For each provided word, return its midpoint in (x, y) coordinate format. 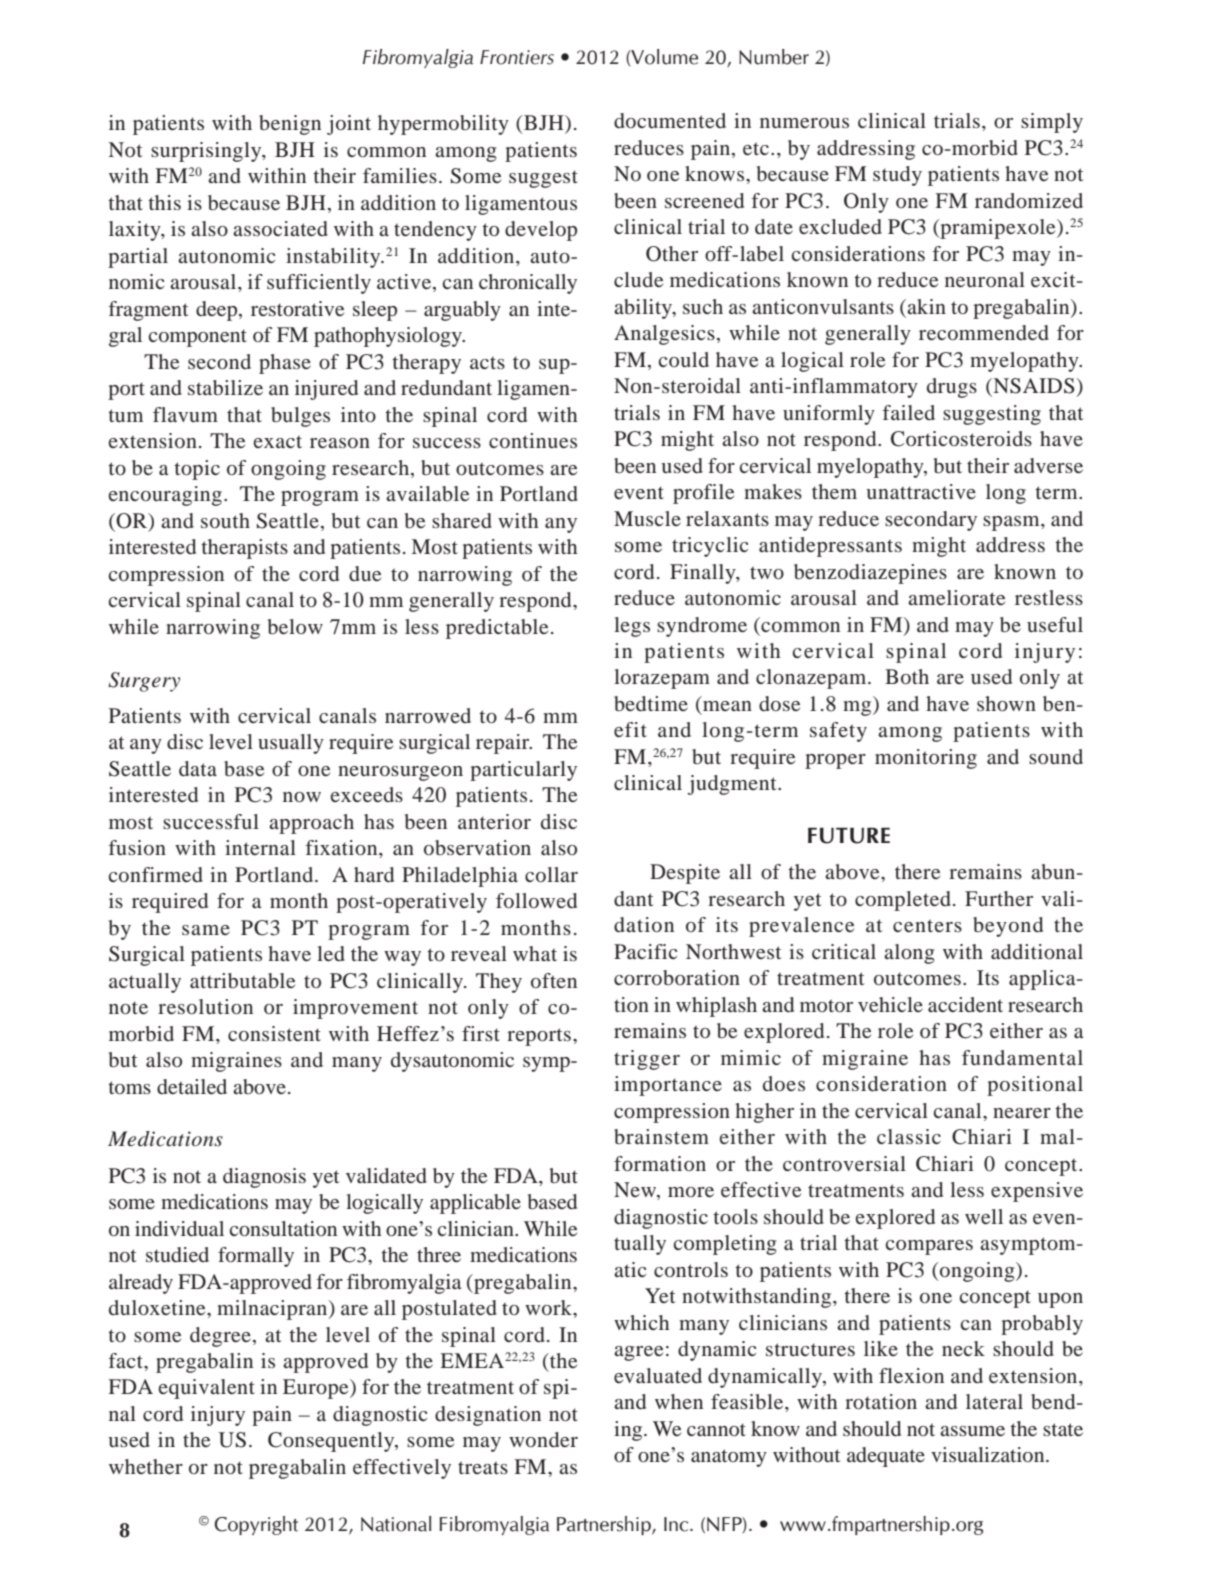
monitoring (926, 759)
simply (1052, 123)
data (198, 768)
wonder (543, 1439)
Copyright (256, 1525)
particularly (523, 771)
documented (670, 120)
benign (290, 125)
